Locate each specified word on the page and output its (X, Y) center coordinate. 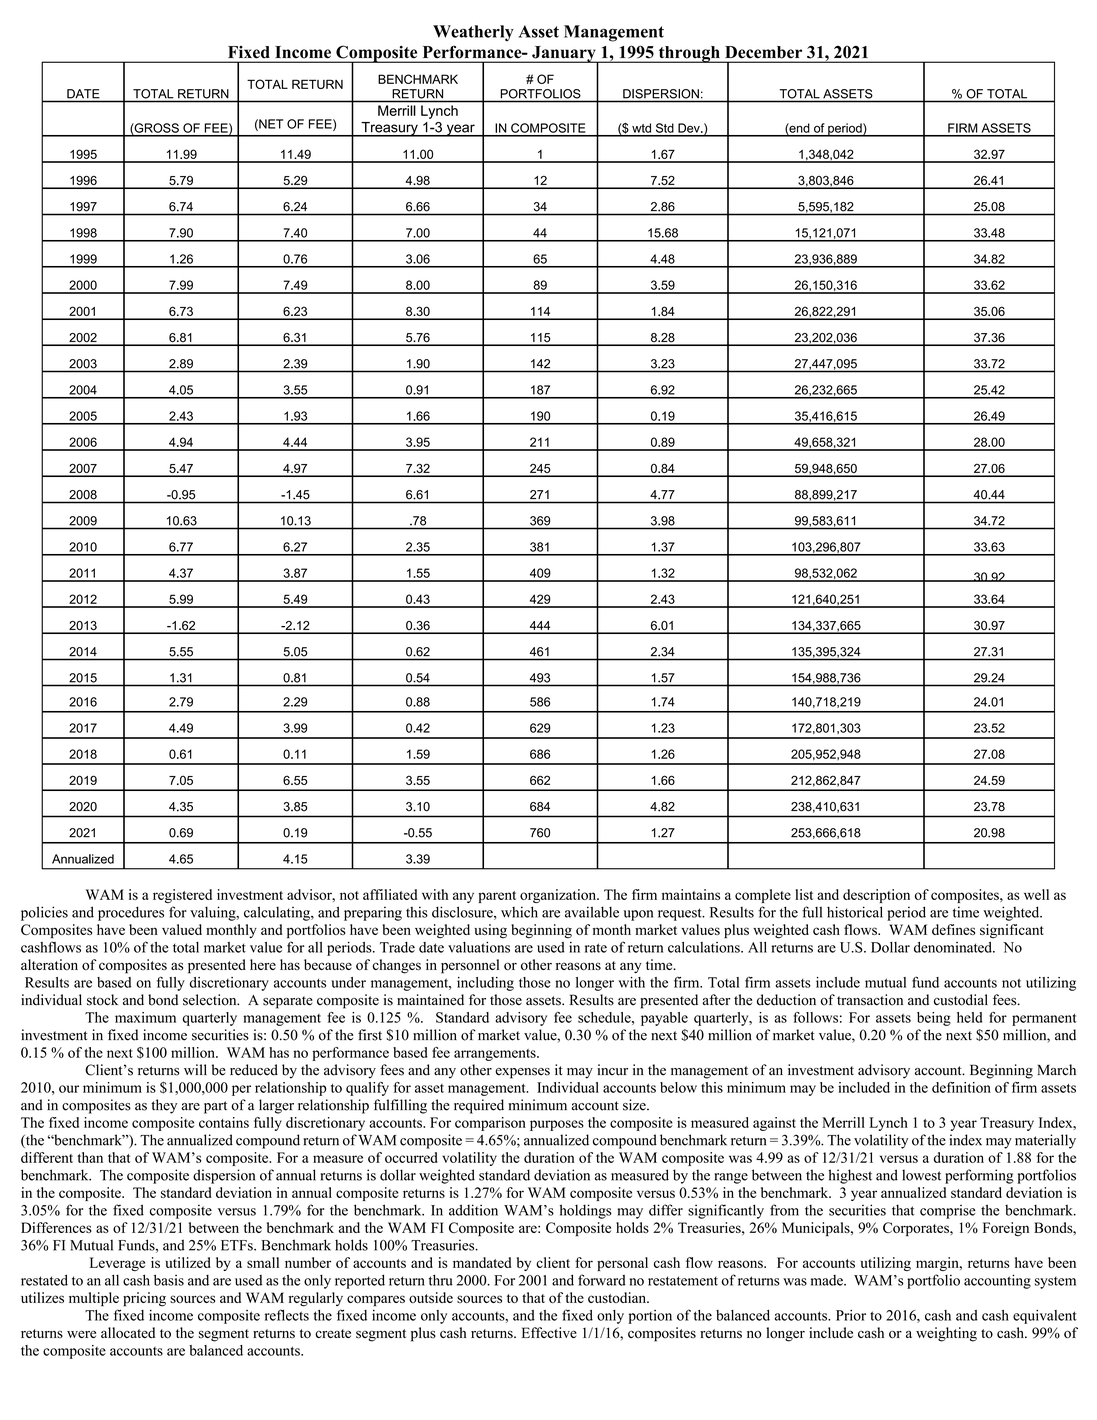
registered (182, 896)
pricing (144, 1299)
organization (559, 896)
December (764, 52)
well (1036, 894)
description (876, 896)
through (689, 54)
